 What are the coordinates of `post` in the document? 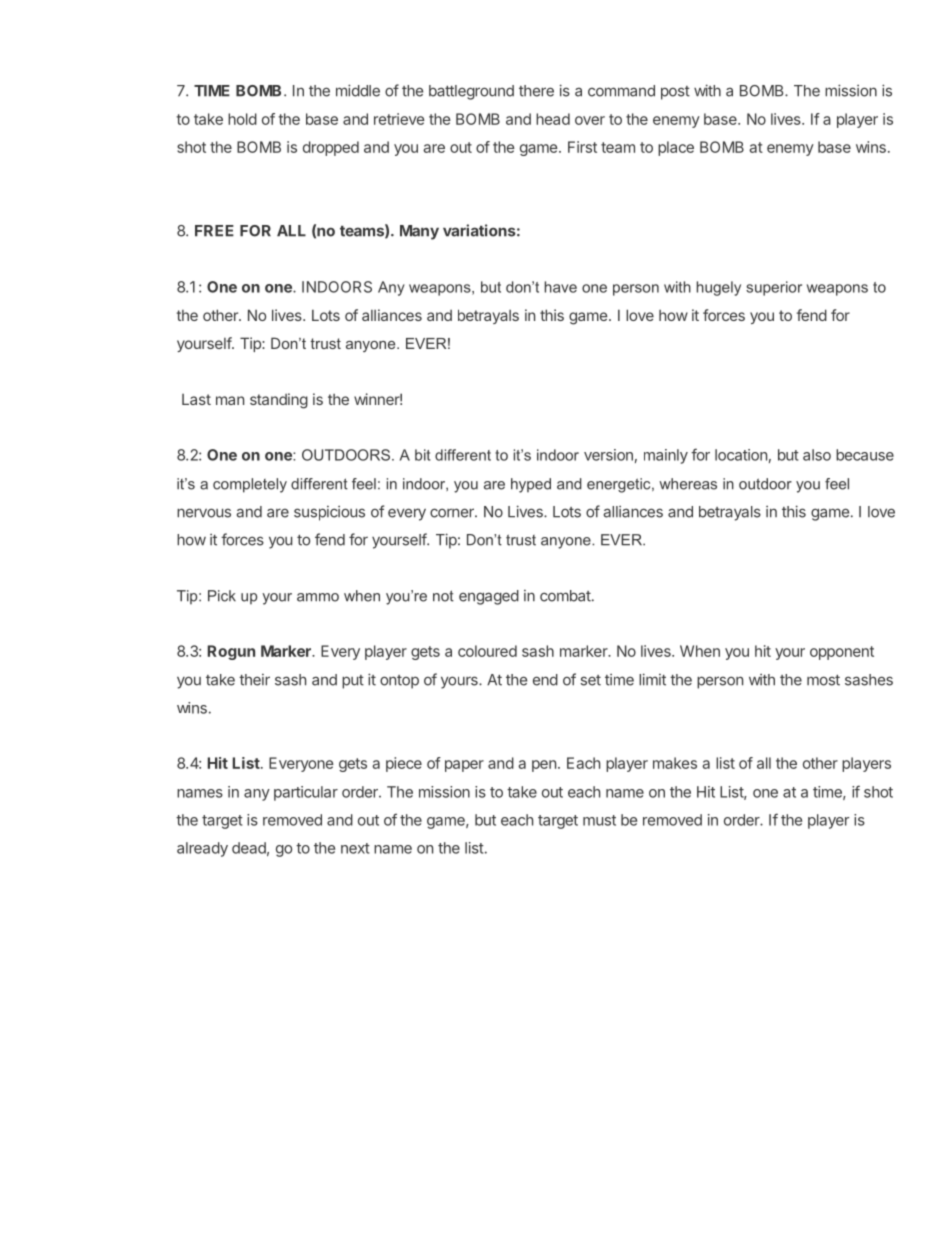 It's located at (675, 93).
